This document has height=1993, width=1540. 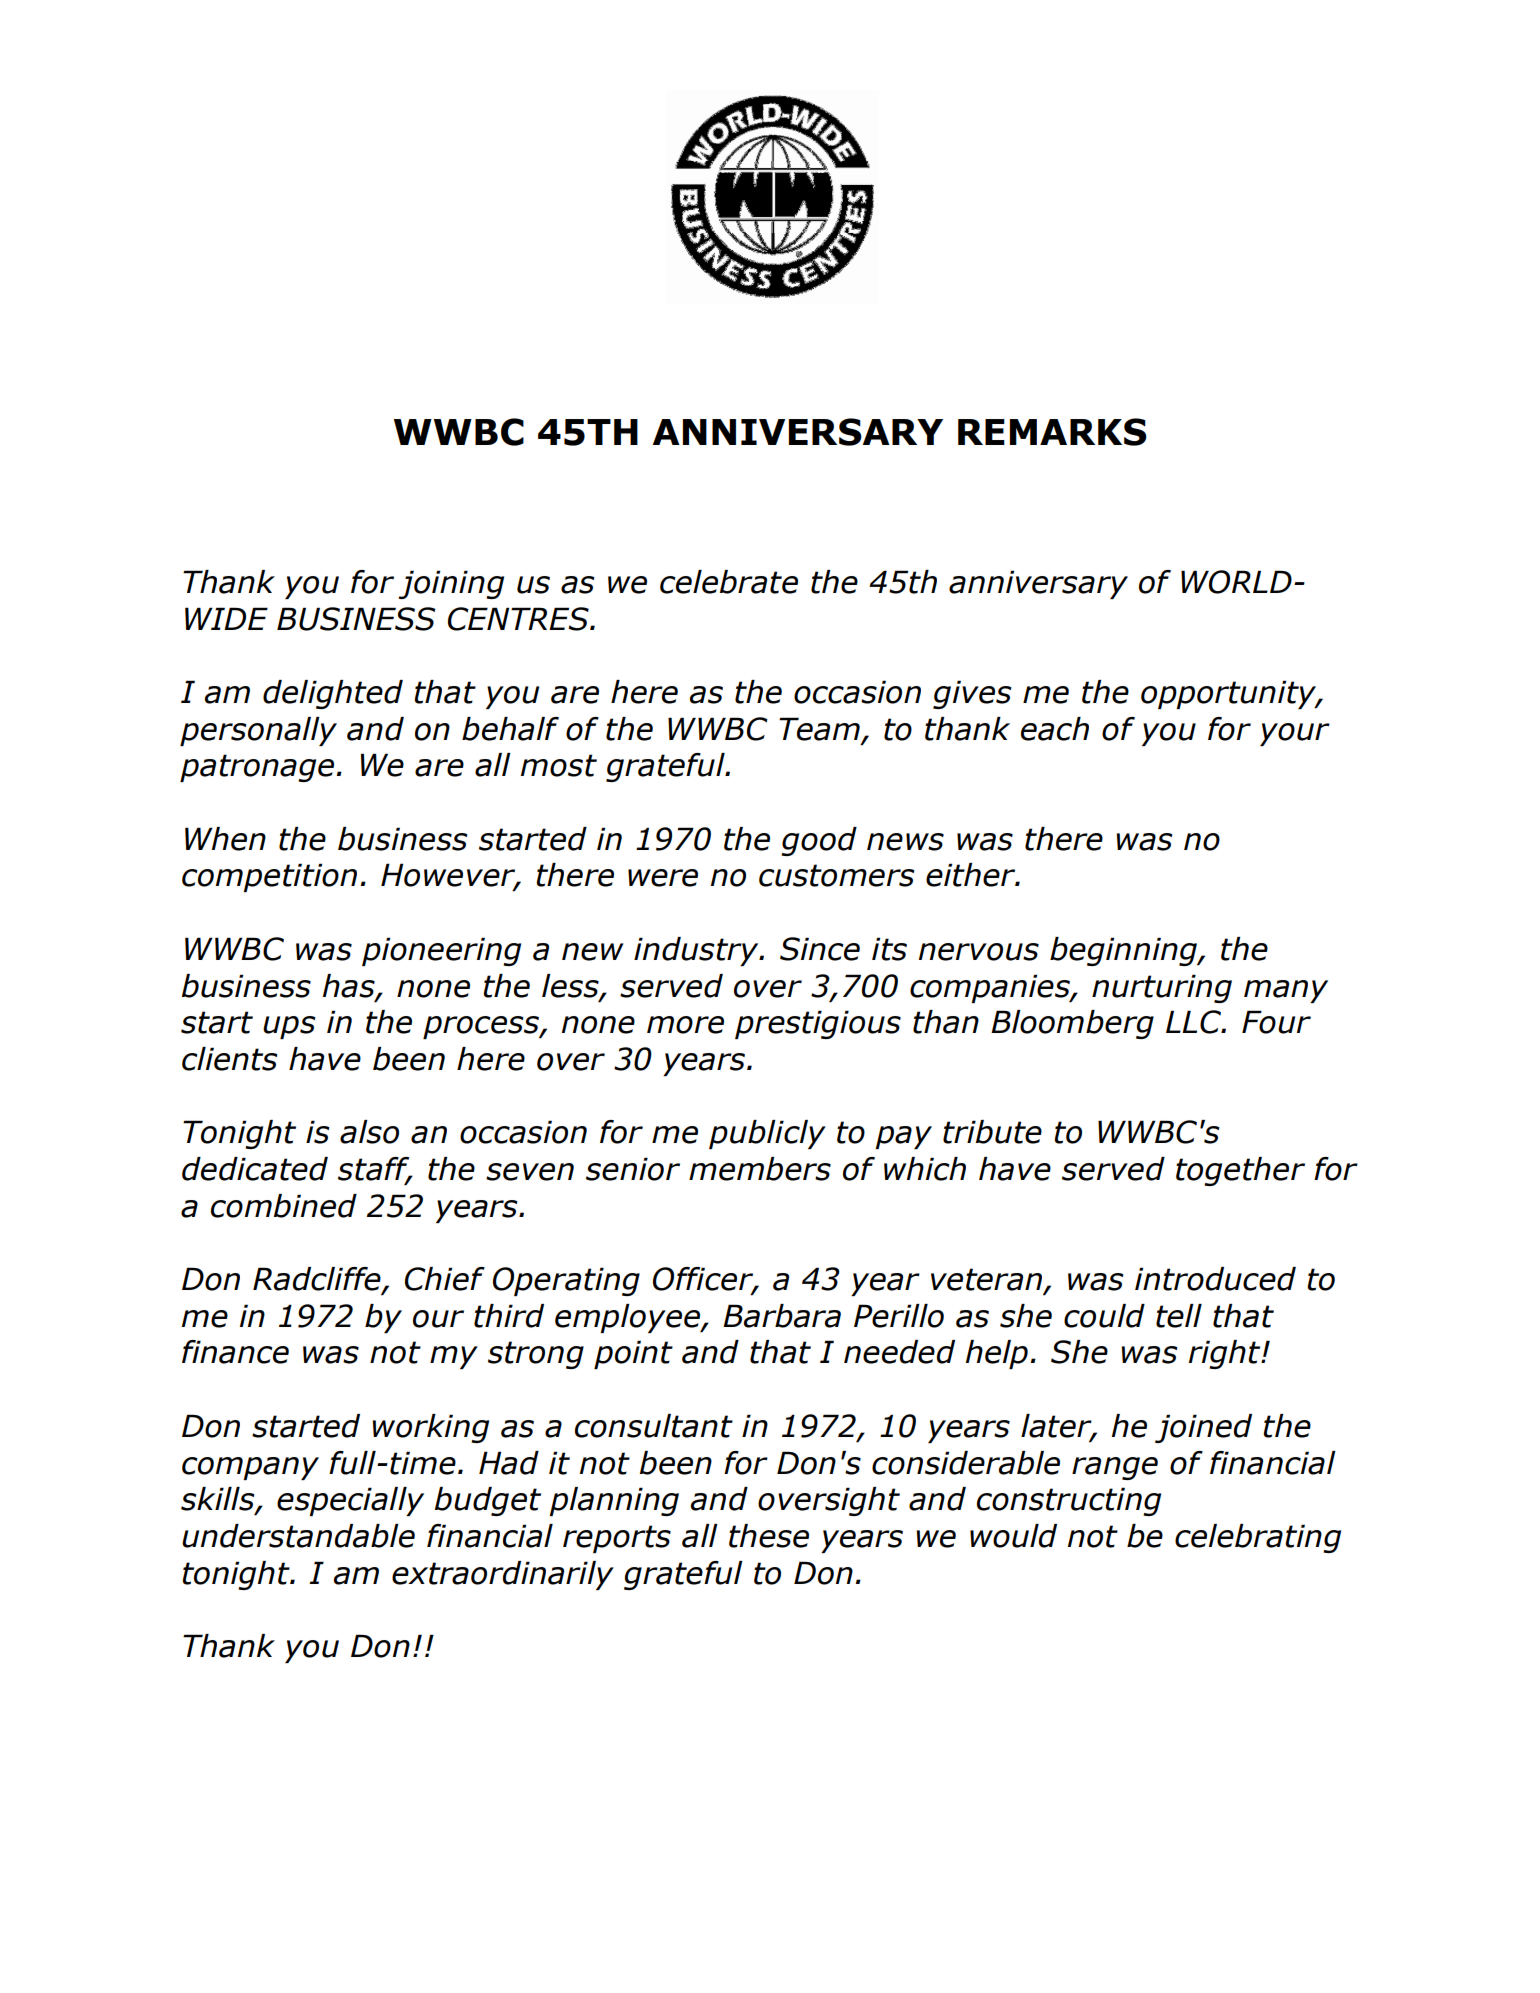 I want to click on Radcliffe, so click(x=318, y=1280).
